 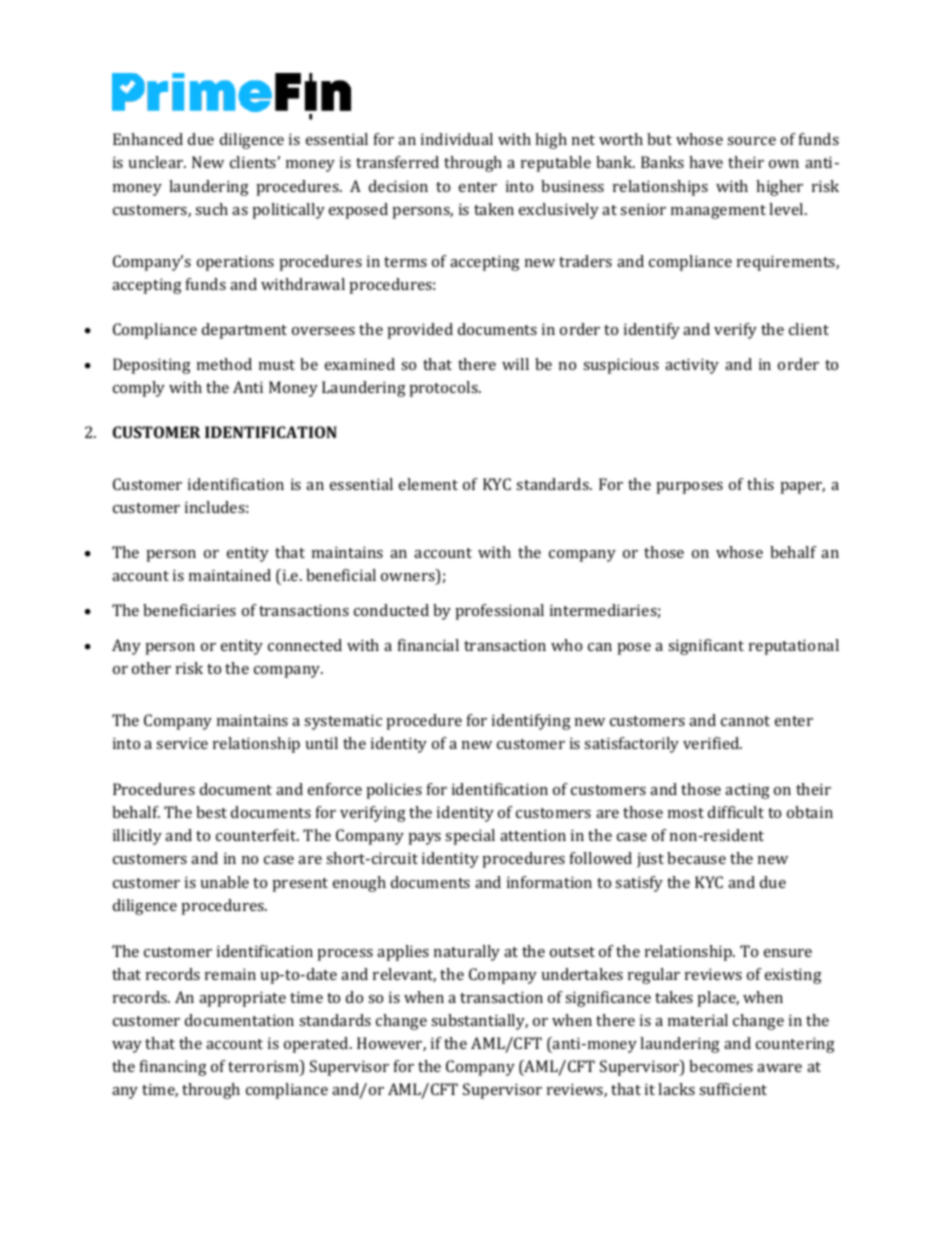 What do you see at coordinates (173, 1068) in the screenshot?
I see `financing` at bounding box center [173, 1068].
